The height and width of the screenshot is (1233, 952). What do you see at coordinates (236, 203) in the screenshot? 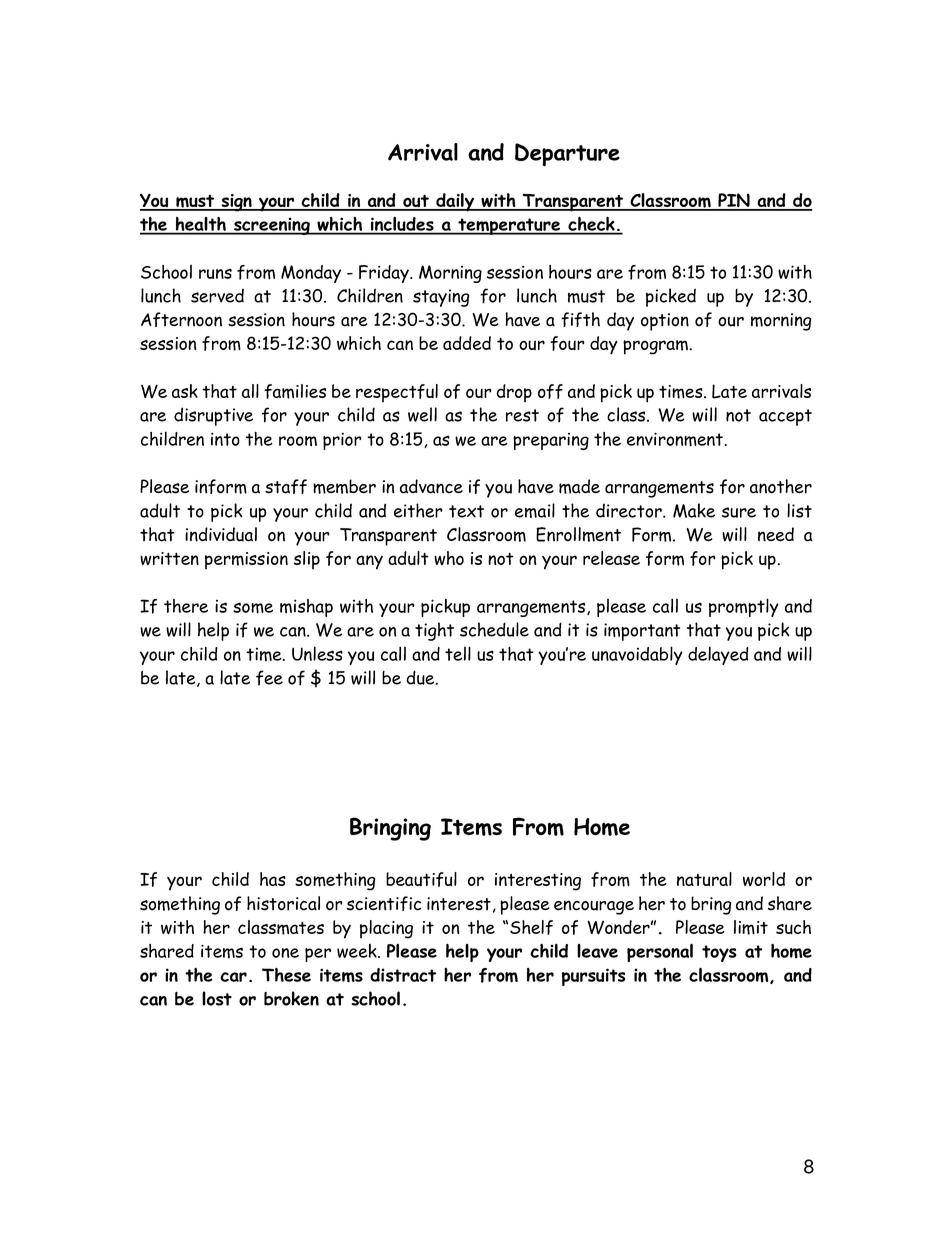
I see `sign` at bounding box center [236, 203].
